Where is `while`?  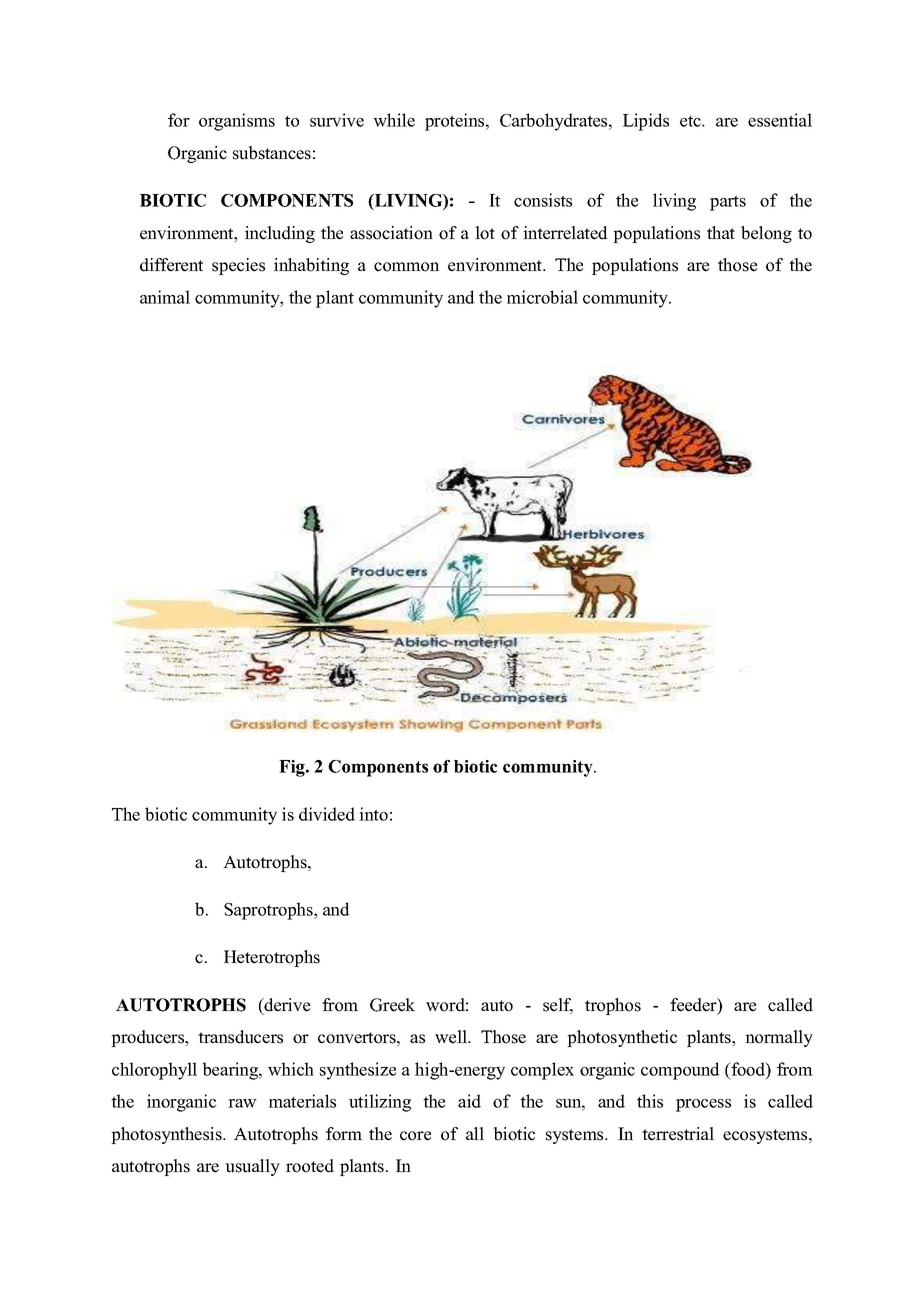 while is located at coordinates (394, 120).
